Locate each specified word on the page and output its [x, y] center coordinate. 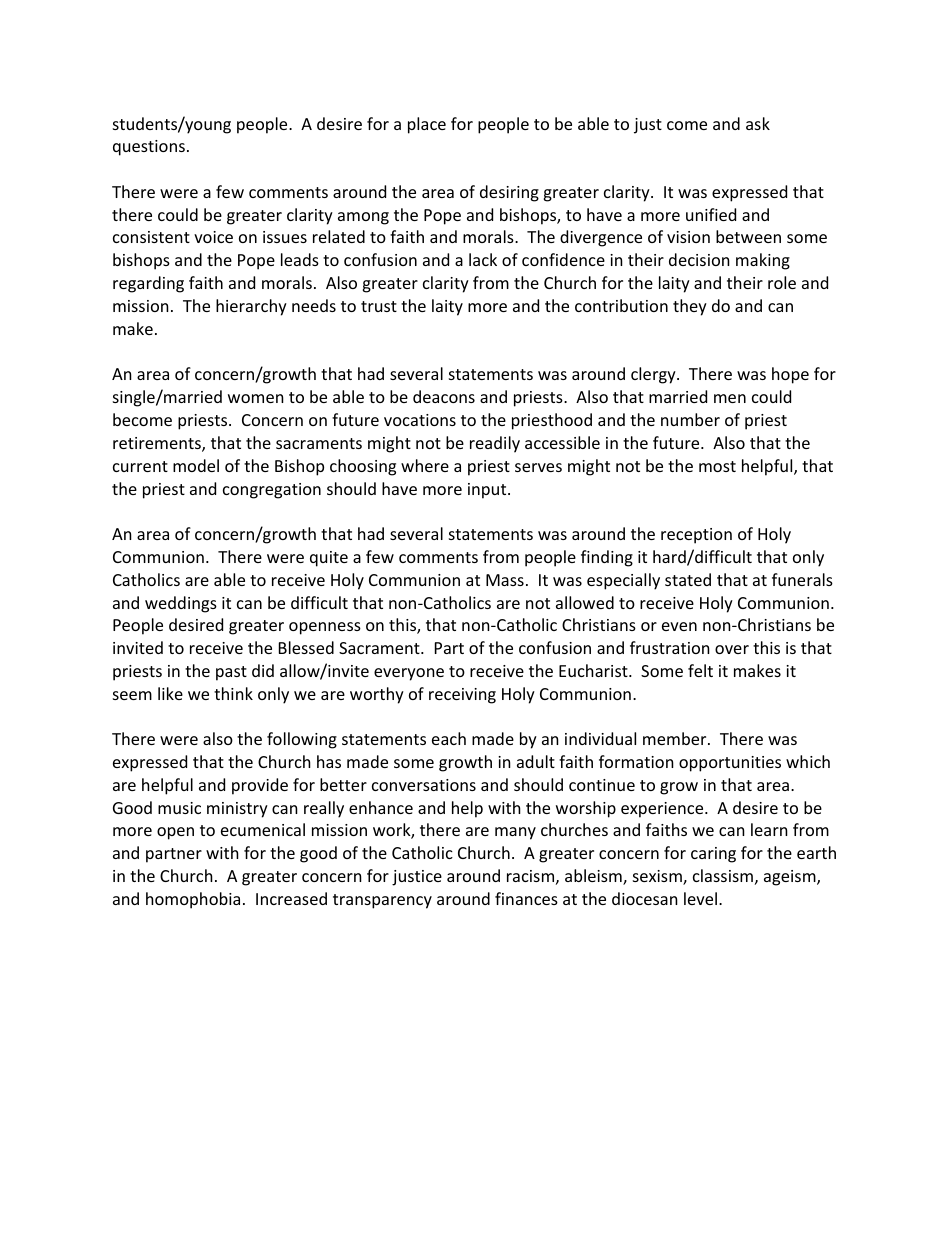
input [488, 491]
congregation [272, 491]
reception [696, 536]
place [427, 125]
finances [526, 898]
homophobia [193, 900]
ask [758, 123]
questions [149, 148]
